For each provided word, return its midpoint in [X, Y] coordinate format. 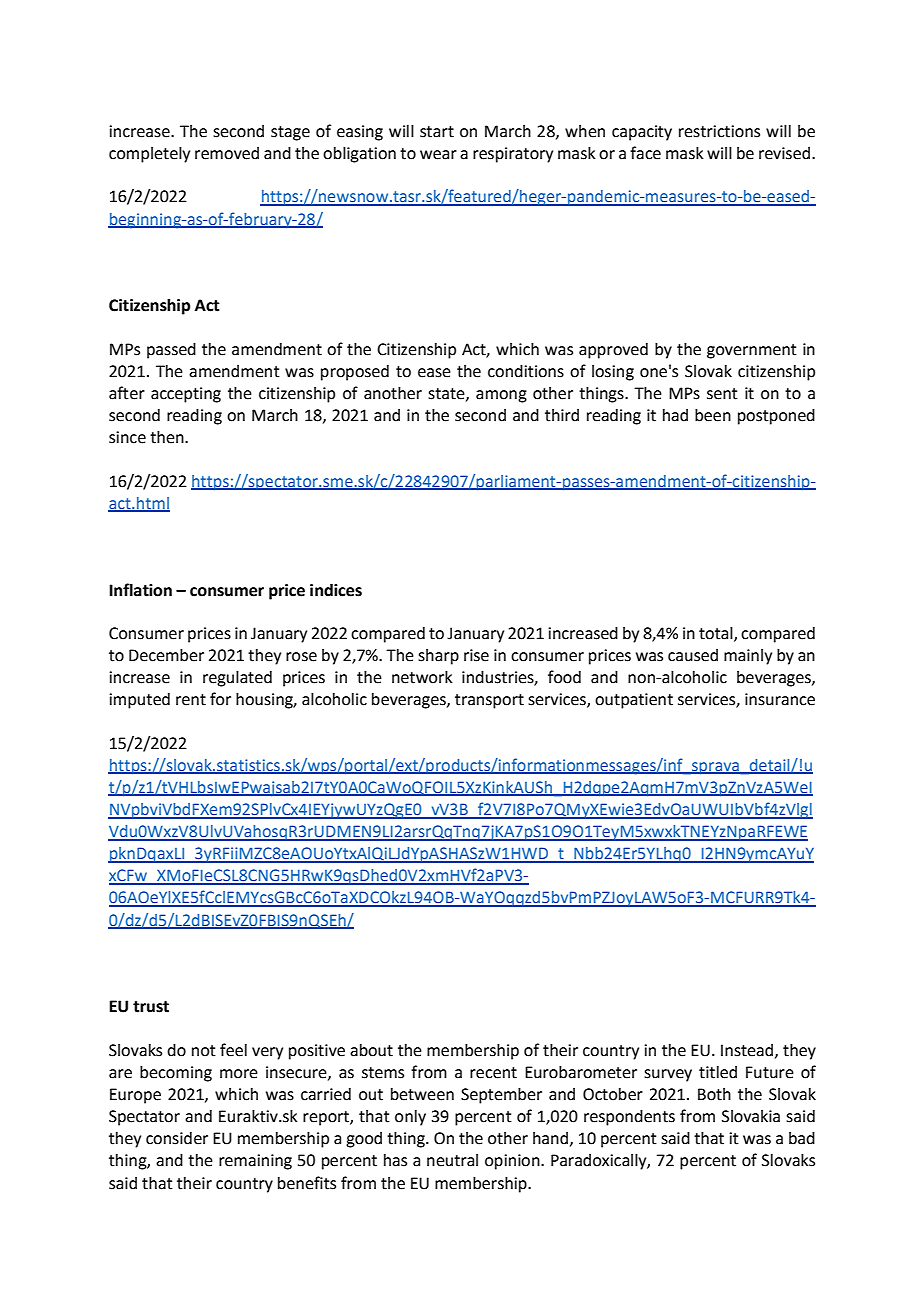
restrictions [719, 131]
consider [177, 1138]
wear [438, 155]
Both [714, 1094]
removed [227, 153]
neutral [452, 1160]
